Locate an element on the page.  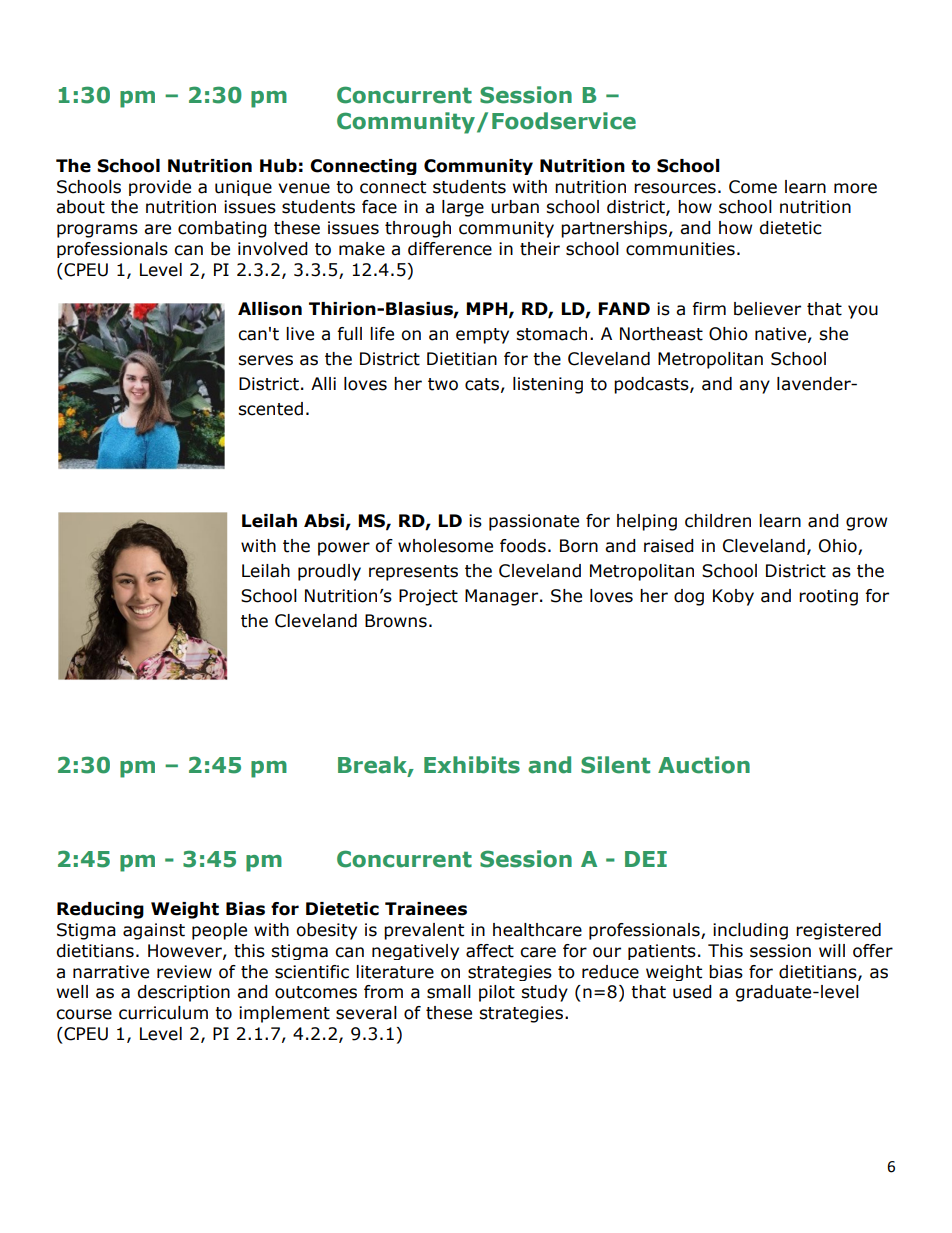
passionate is located at coordinates (534, 522).
